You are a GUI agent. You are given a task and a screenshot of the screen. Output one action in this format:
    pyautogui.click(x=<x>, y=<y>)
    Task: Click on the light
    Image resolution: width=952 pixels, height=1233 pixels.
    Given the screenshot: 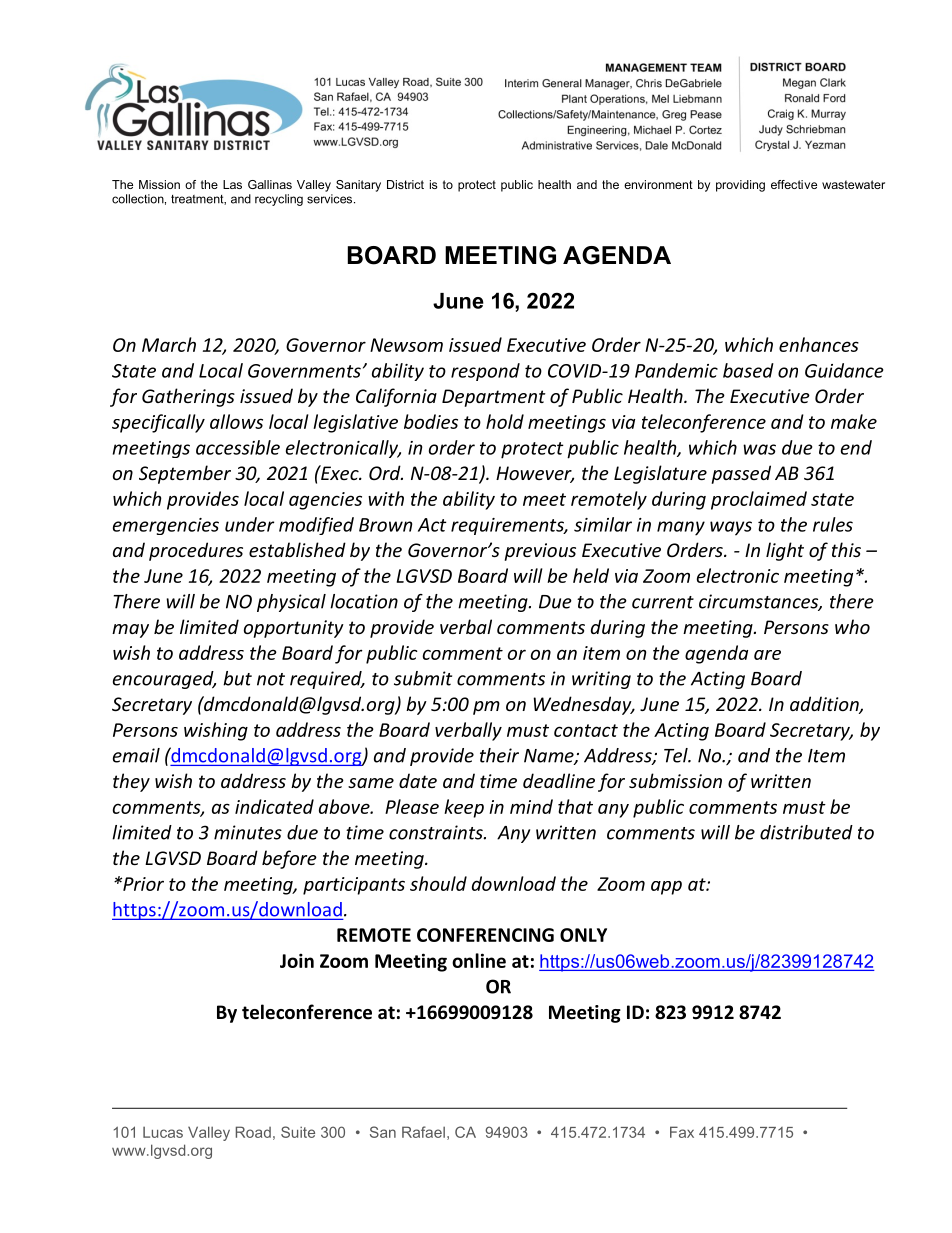 What is the action you would take?
    pyautogui.click(x=785, y=551)
